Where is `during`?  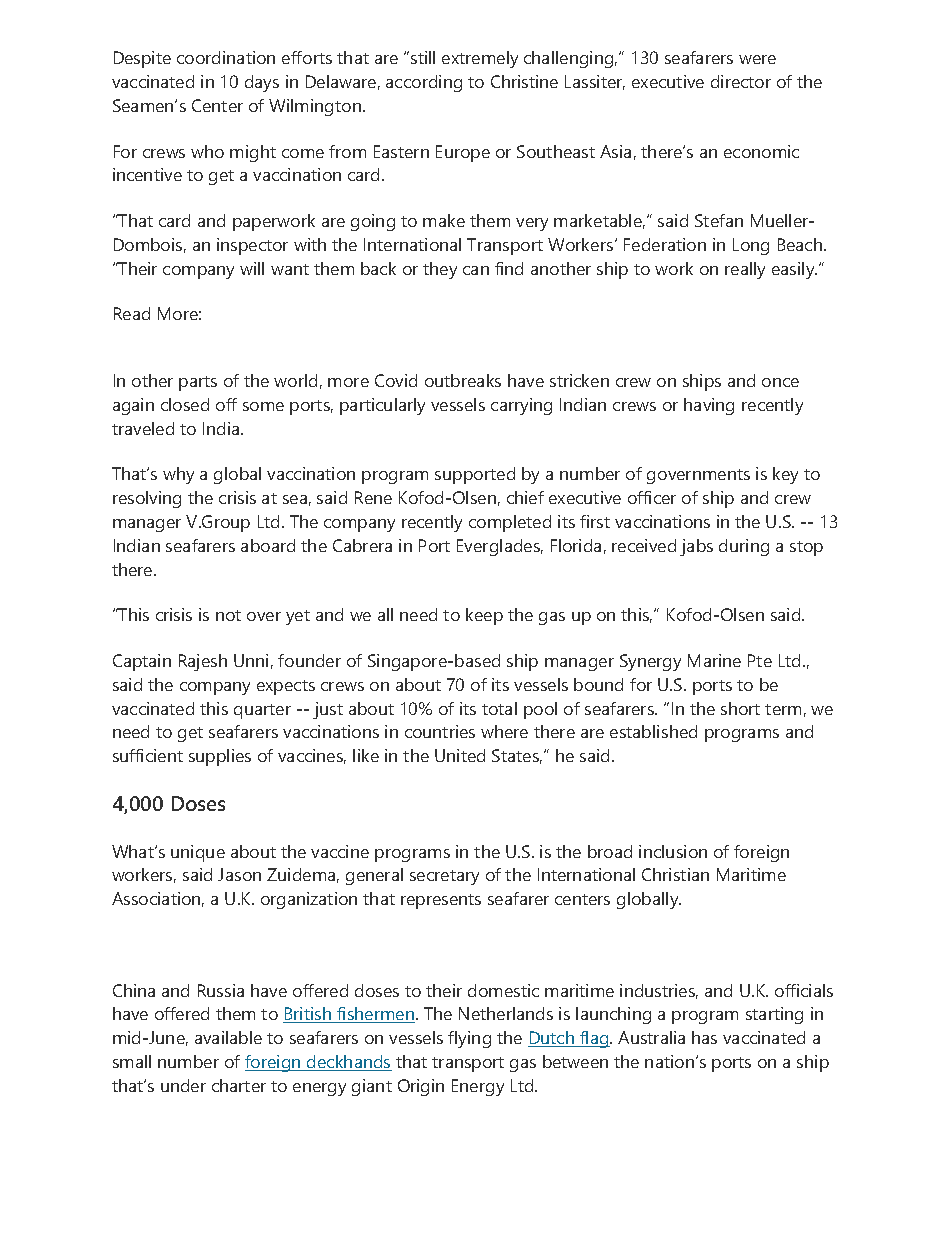 during is located at coordinates (744, 547).
